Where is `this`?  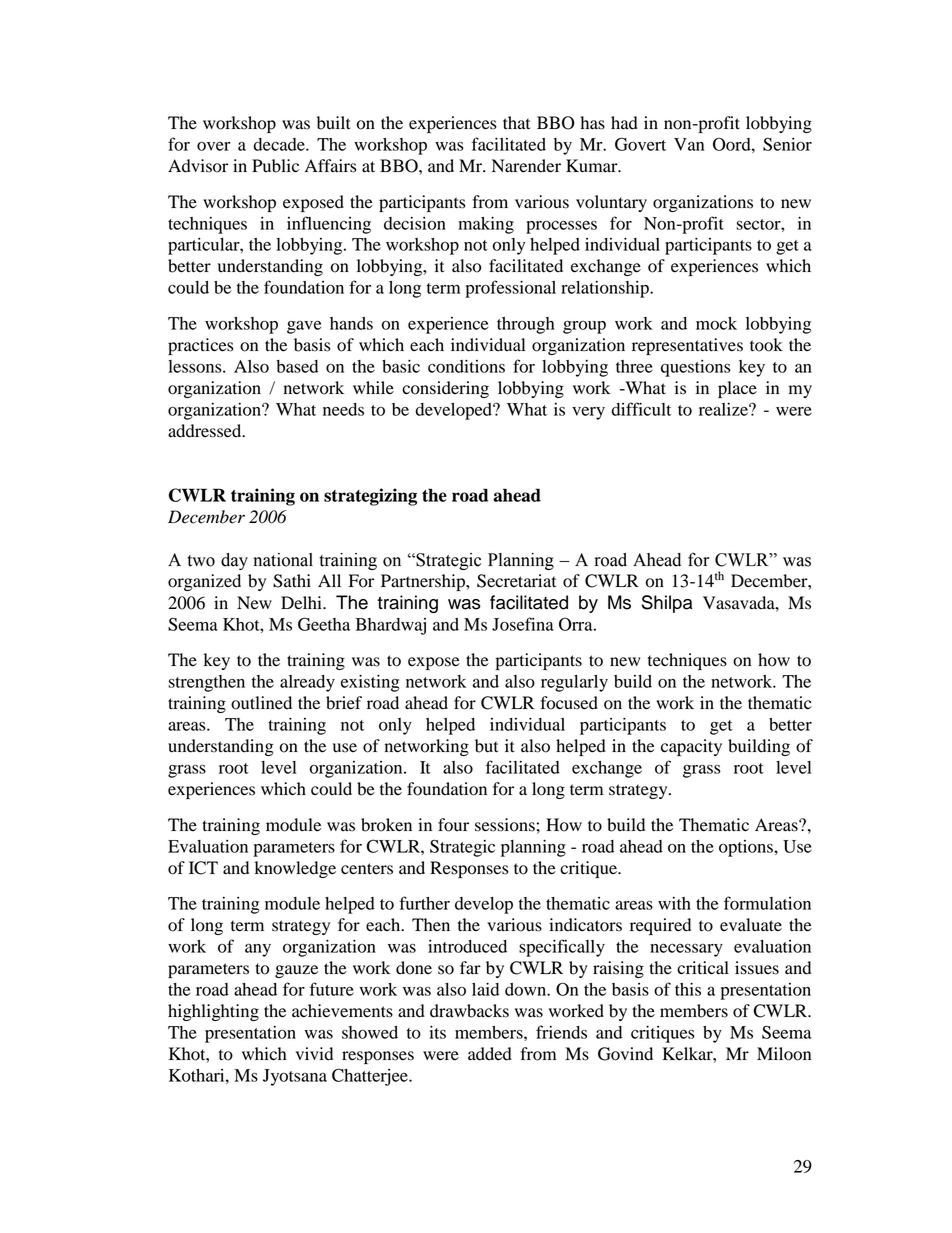 this is located at coordinates (688, 989).
